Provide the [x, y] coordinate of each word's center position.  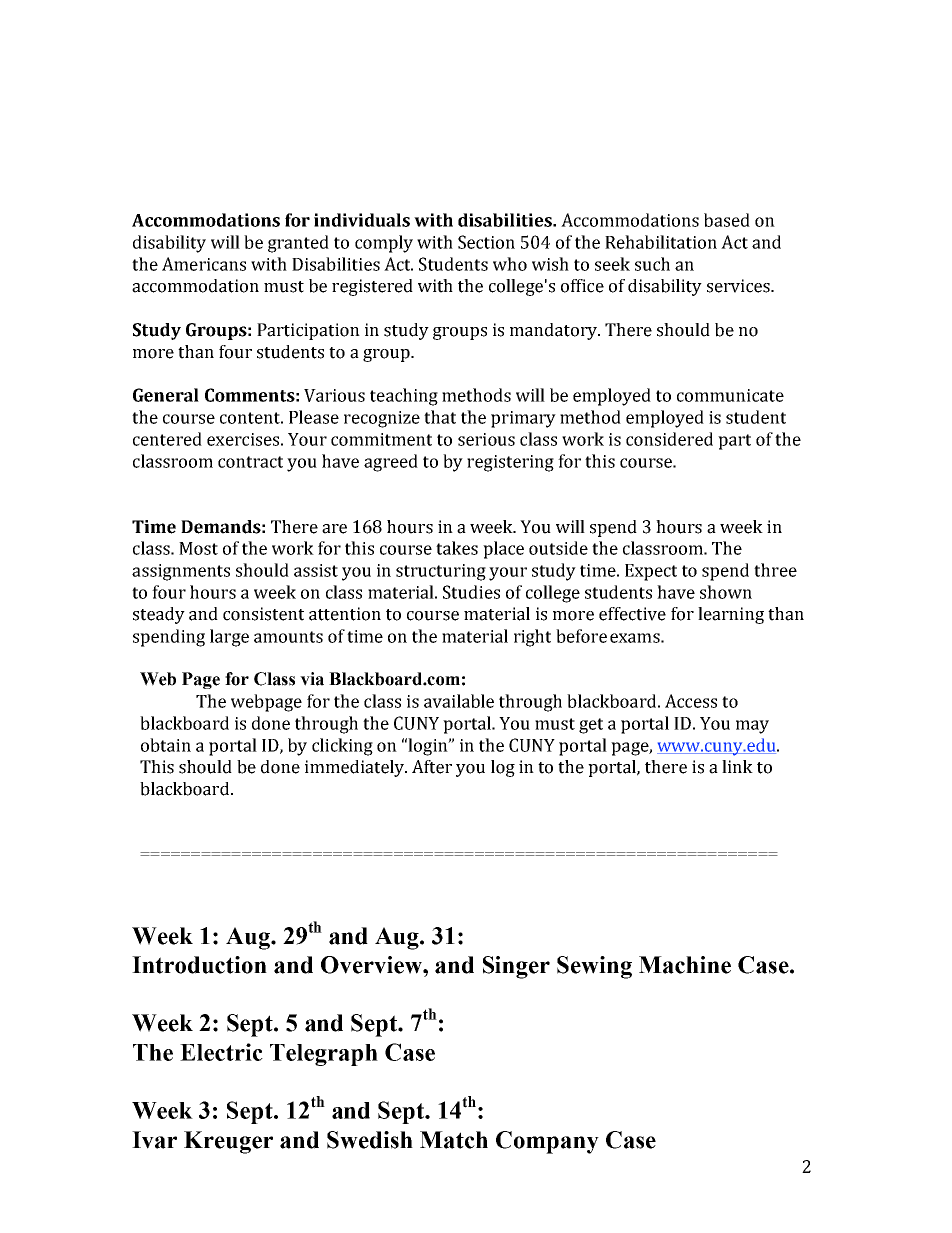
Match [454, 1140]
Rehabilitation [661, 242]
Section [486, 242]
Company [547, 1142]
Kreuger [228, 1142]
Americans [204, 264]
